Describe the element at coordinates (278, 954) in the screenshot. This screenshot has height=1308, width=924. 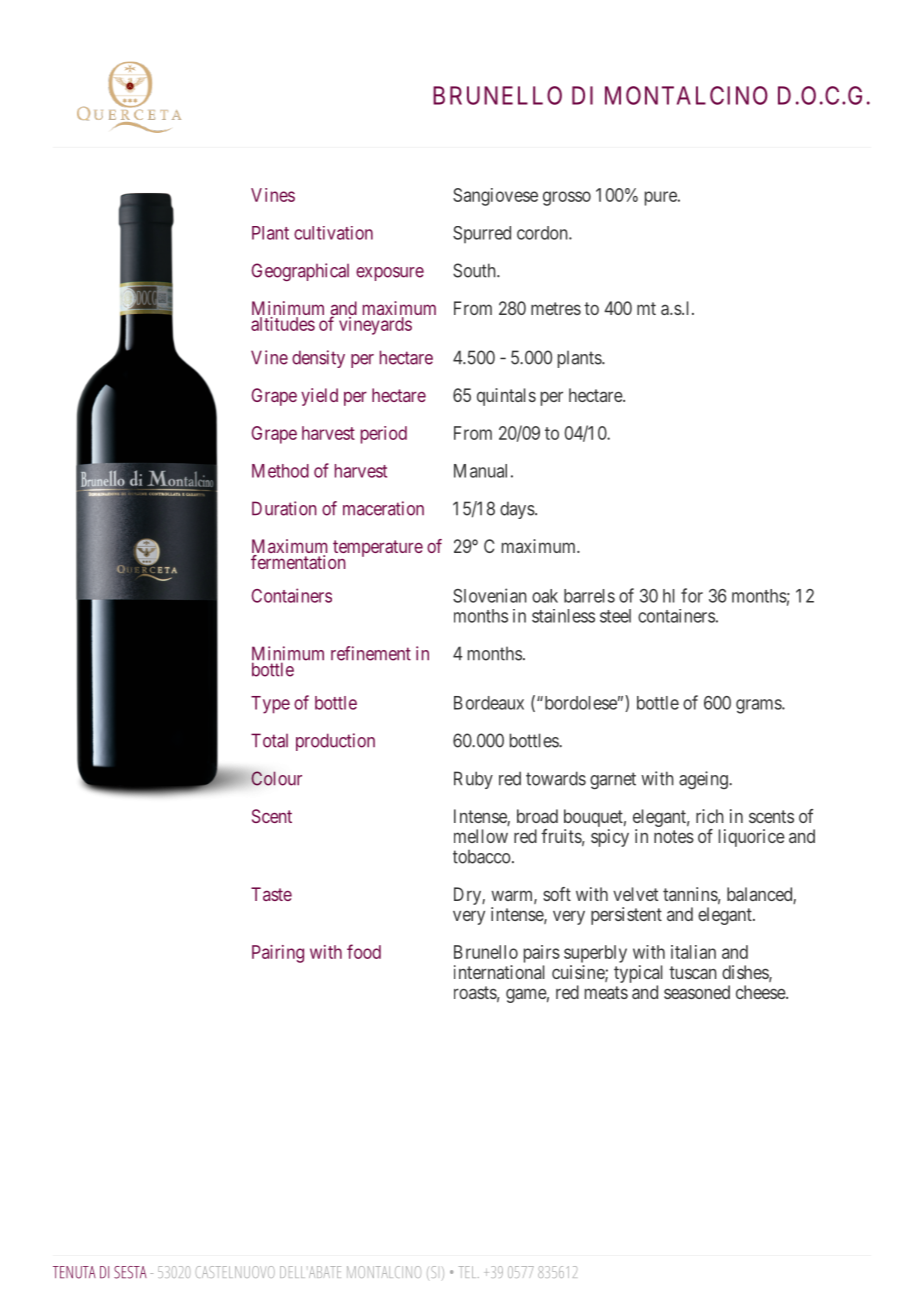
I see `Pairing` at that location.
